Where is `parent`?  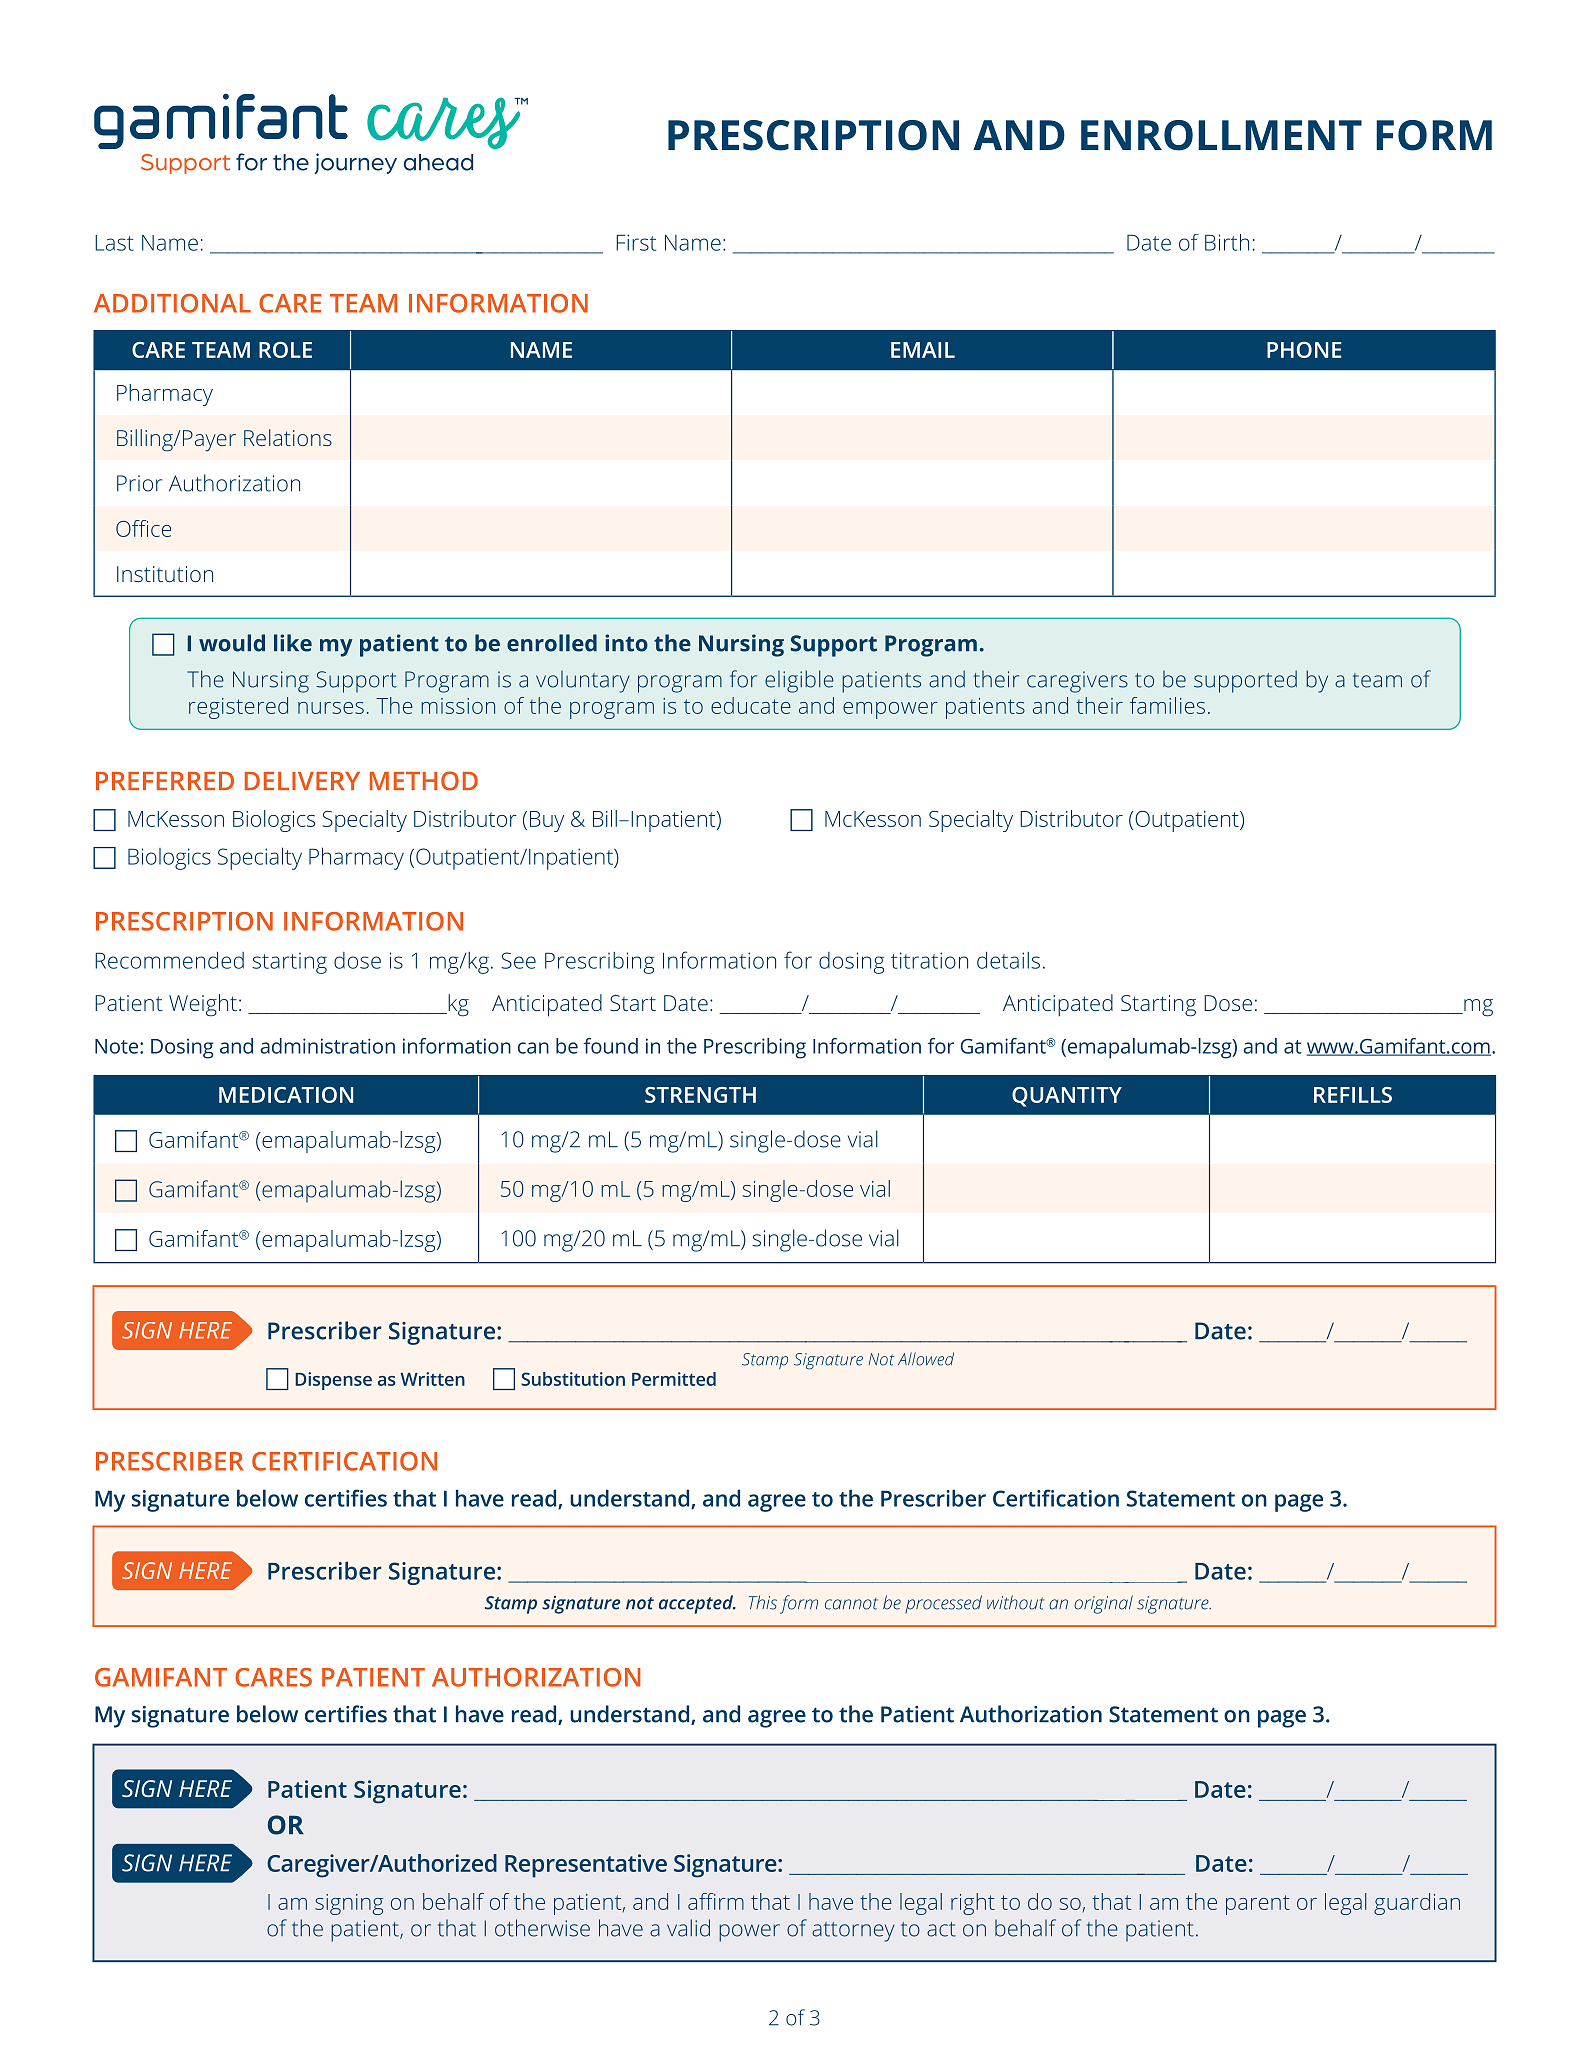 parent is located at coordinates (1258, 1905).
